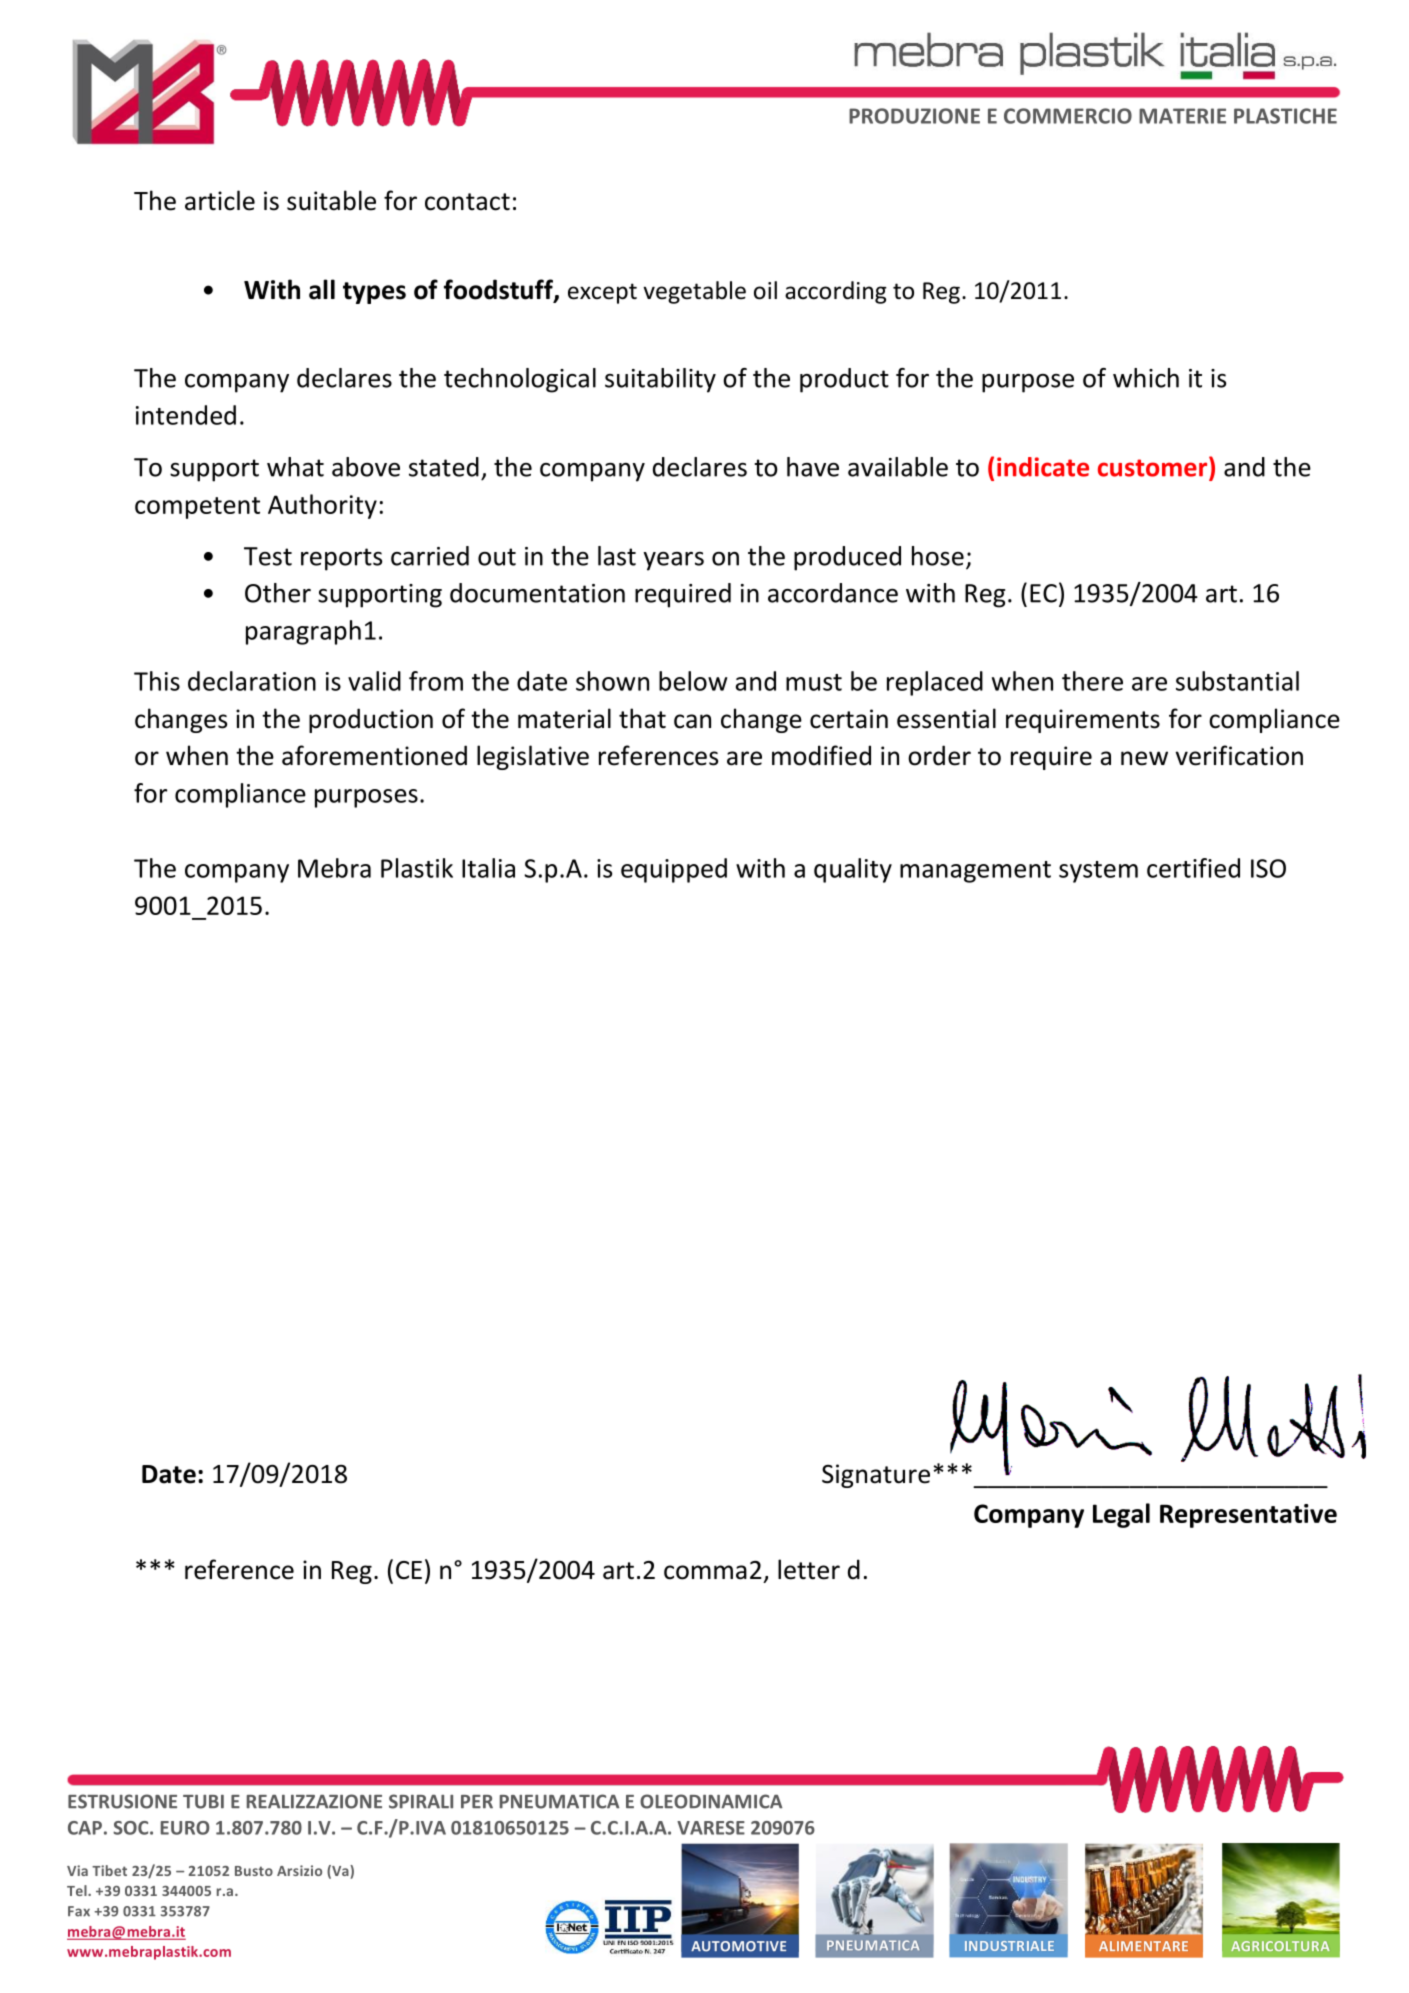 The width and height of the document is (1409, 1993). Describe the element at coordinates (1098, 872) in the document. I see `system` at that location.
